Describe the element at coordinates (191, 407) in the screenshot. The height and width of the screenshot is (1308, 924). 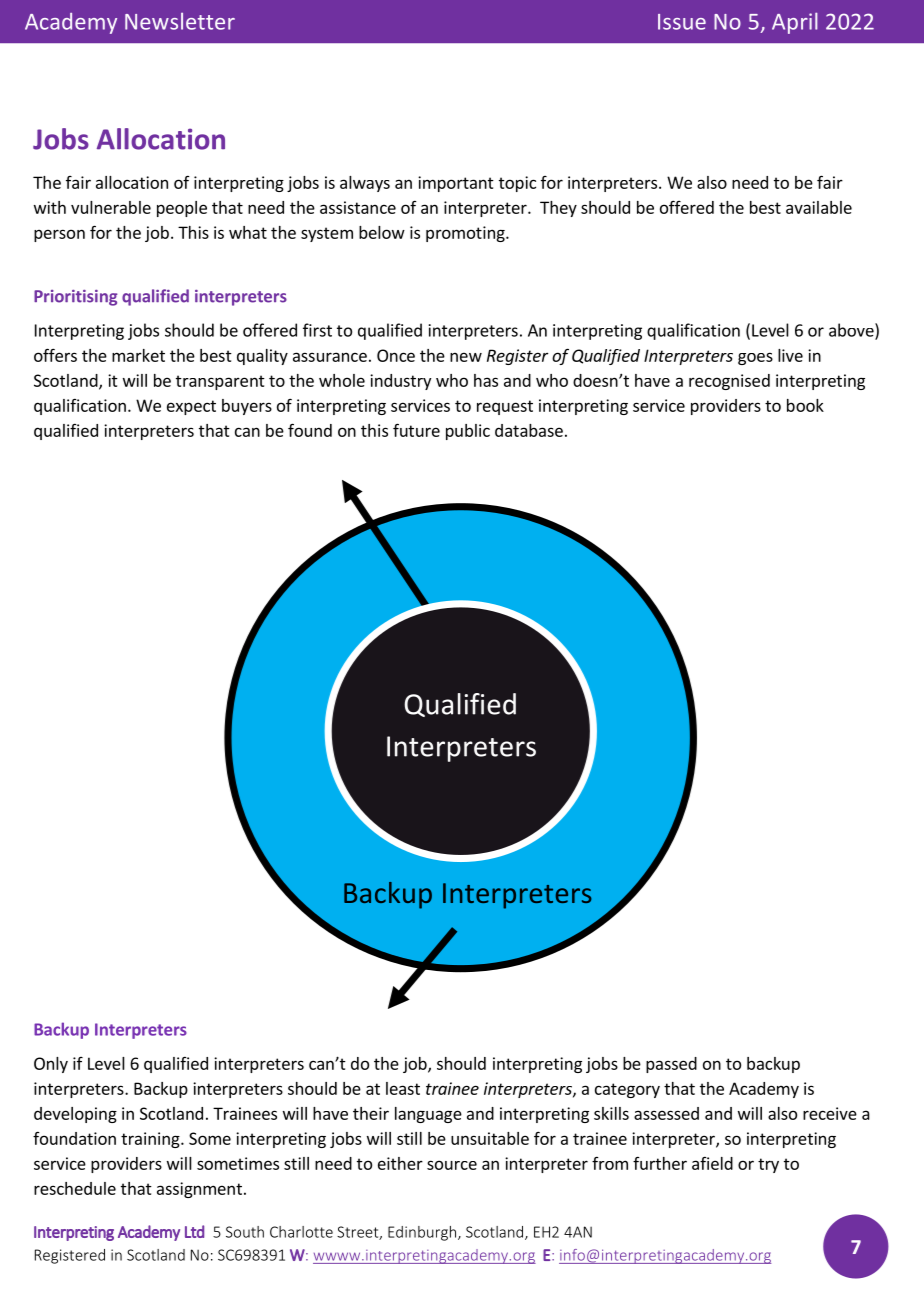
I see `expect` at that location.
